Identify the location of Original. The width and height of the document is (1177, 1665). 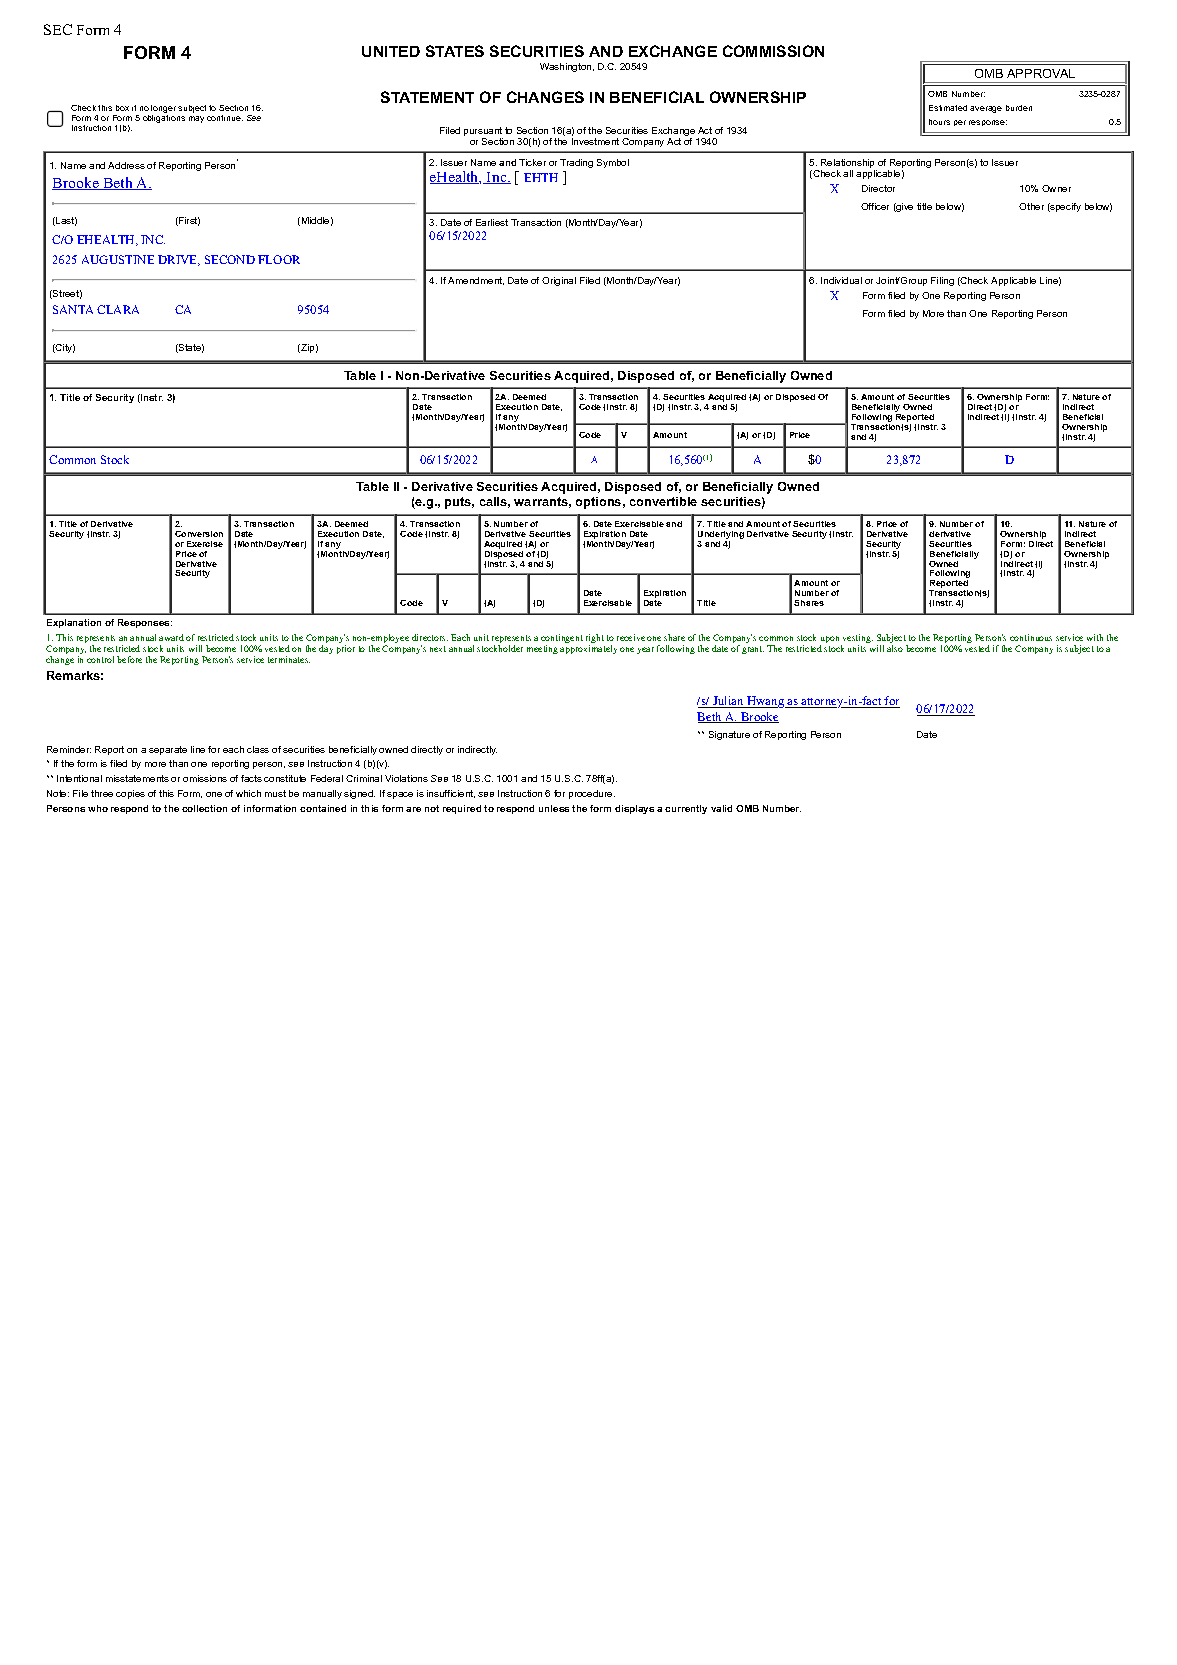
(559, 281).
